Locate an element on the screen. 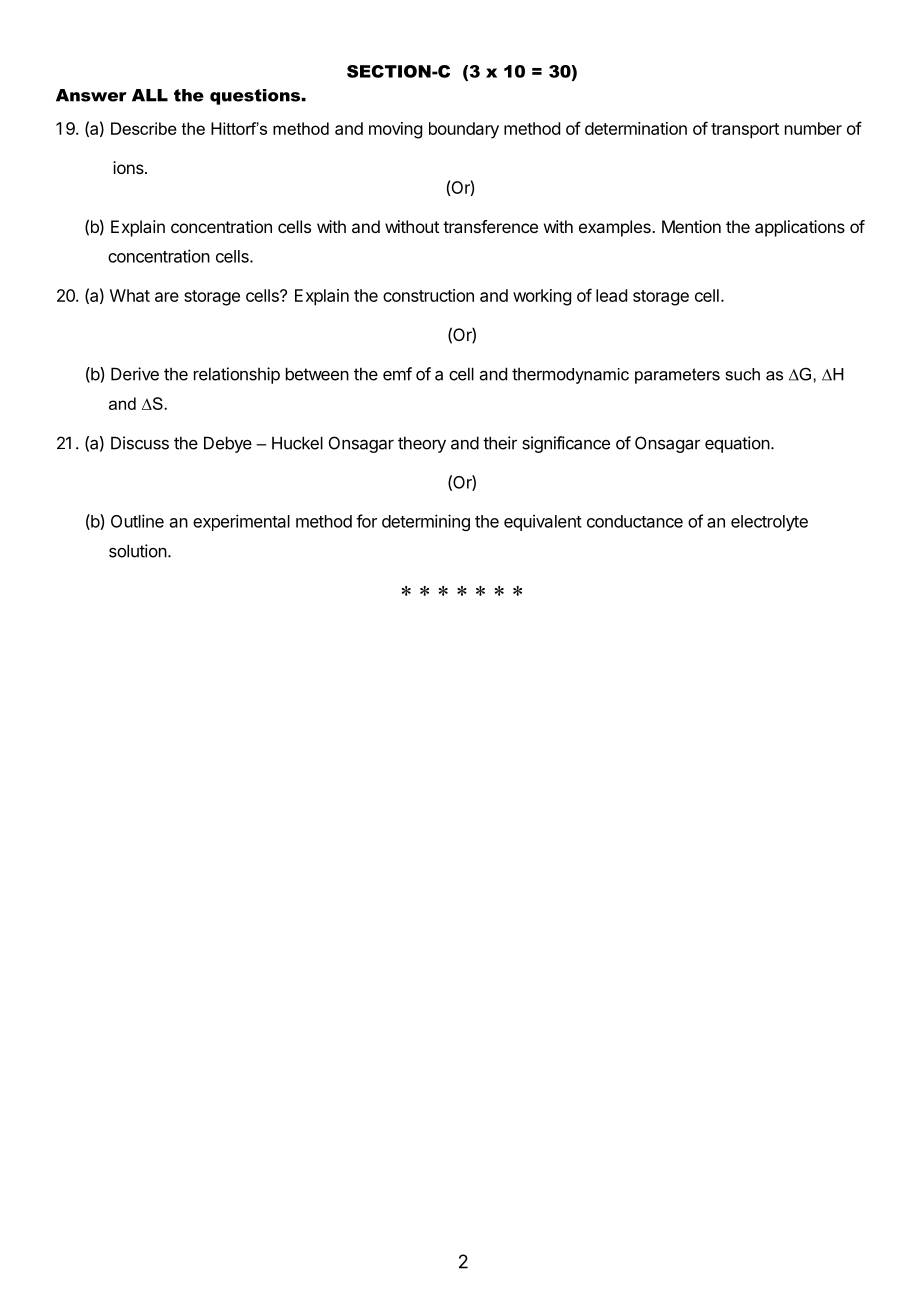 This screenshot has width=924, height=1307. Derive is located at coordinates (135, 374).
